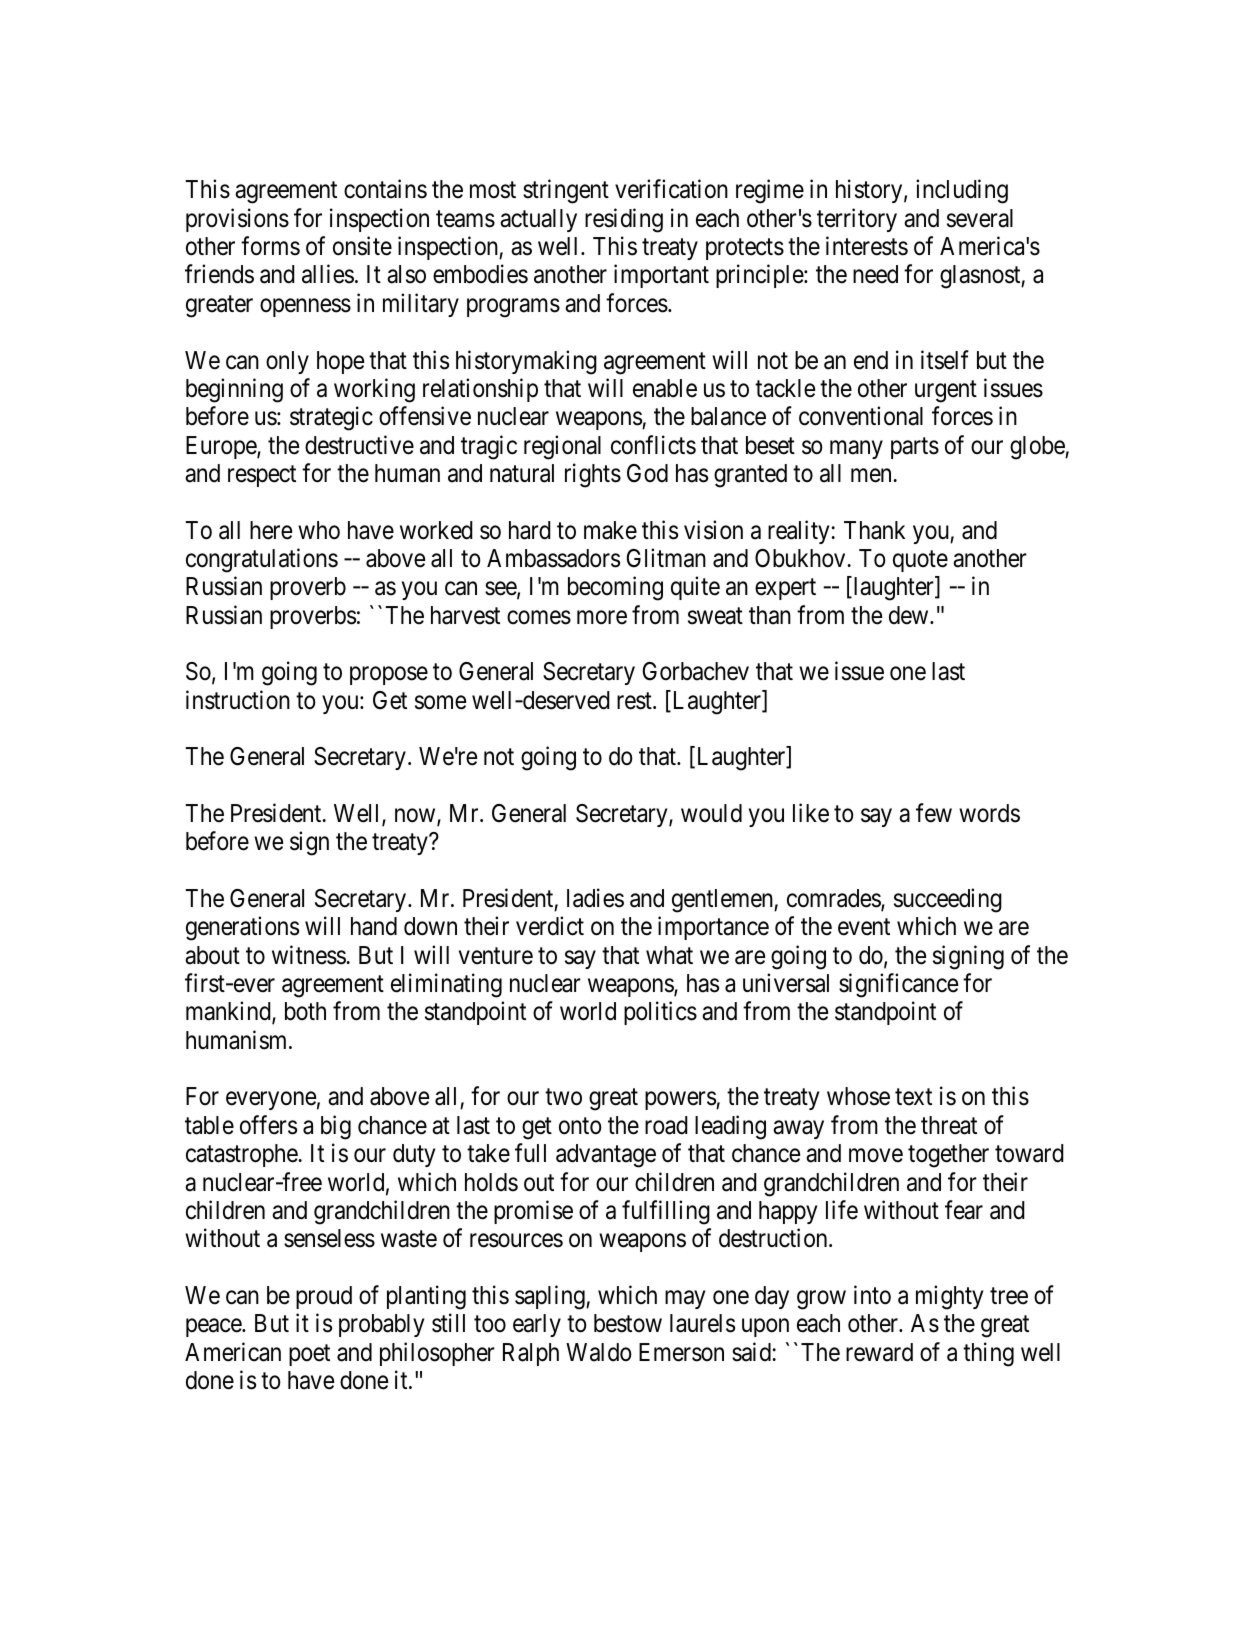 This document has width=1257, height=1627. I want to click on succeeding, so click(948, 900).
